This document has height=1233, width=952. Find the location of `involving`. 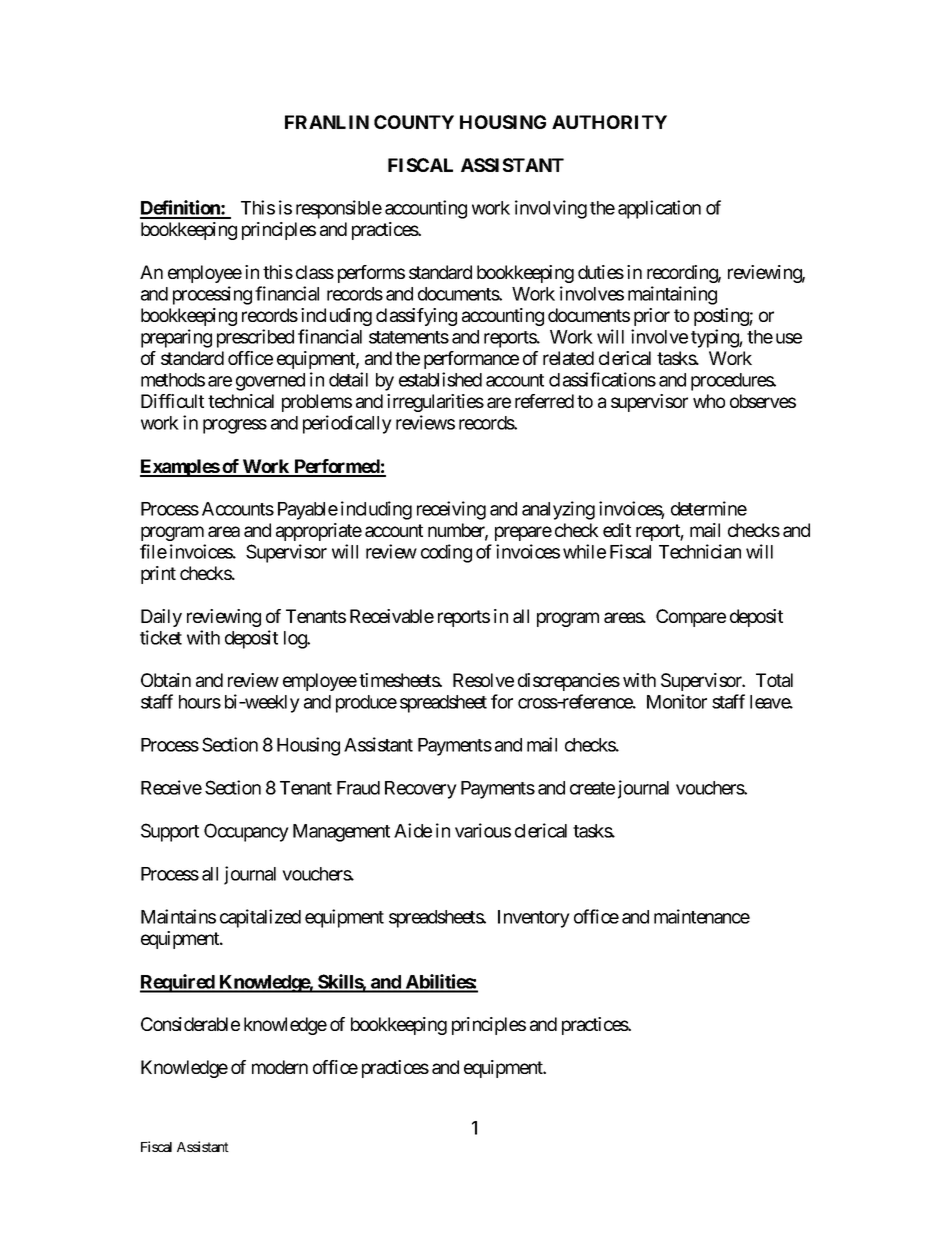

involving is located at coordinates (551, 209).
